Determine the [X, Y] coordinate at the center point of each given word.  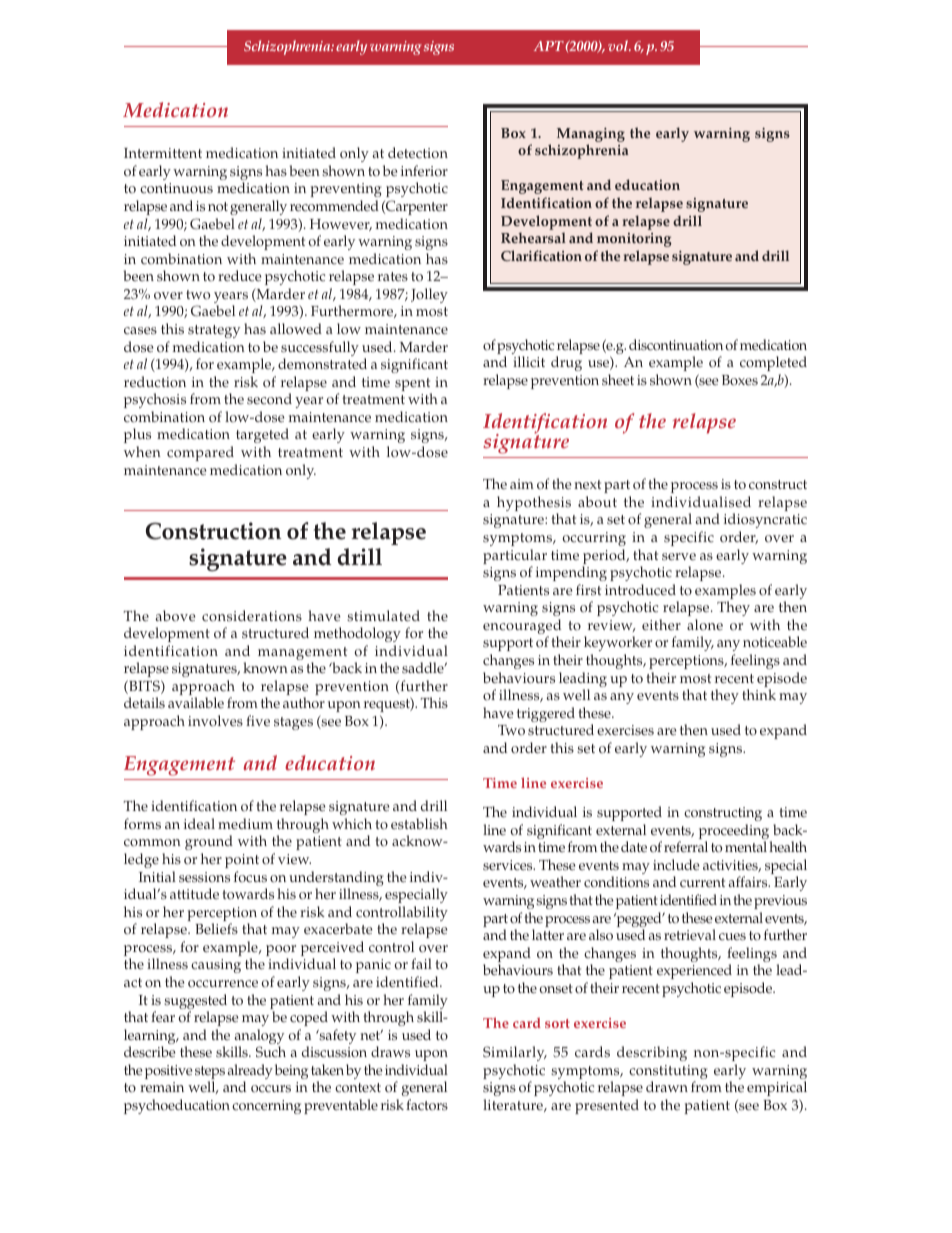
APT [549, 46]
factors [427, 1105]
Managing [591, 136]
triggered [546, 714]
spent [413, 386]
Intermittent [163, 153]
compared [200, 453]
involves [215, 721]
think [759, 694]
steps [210, 1074]
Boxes [740, 380]
